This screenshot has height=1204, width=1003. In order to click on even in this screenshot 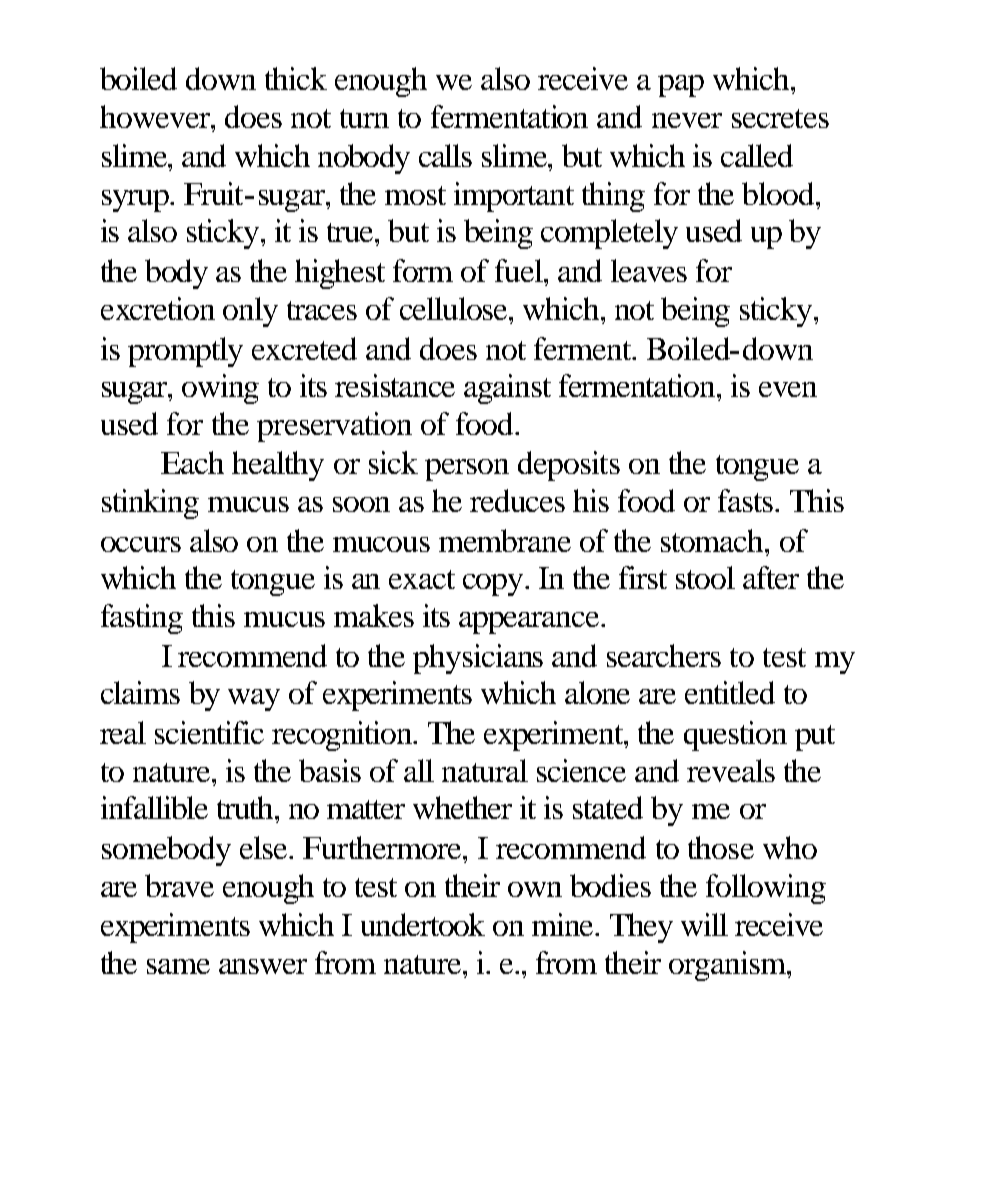, I will do `click(788, 389)`.
